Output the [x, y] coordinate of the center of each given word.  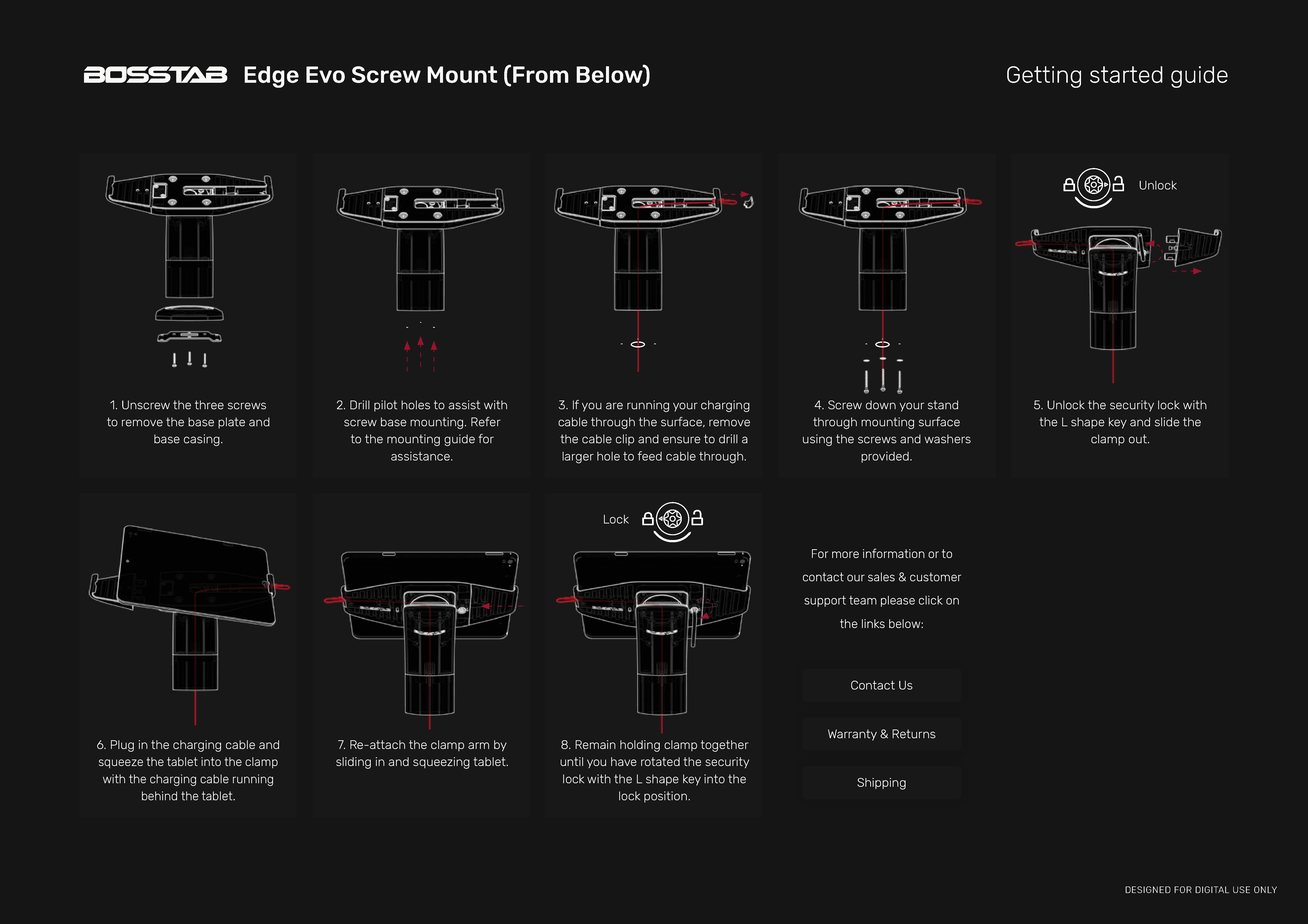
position [666, 797]
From [541, 74]
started [1126, 74]
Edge [271, 77]
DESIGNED [1148, 889]
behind [159, 796]
